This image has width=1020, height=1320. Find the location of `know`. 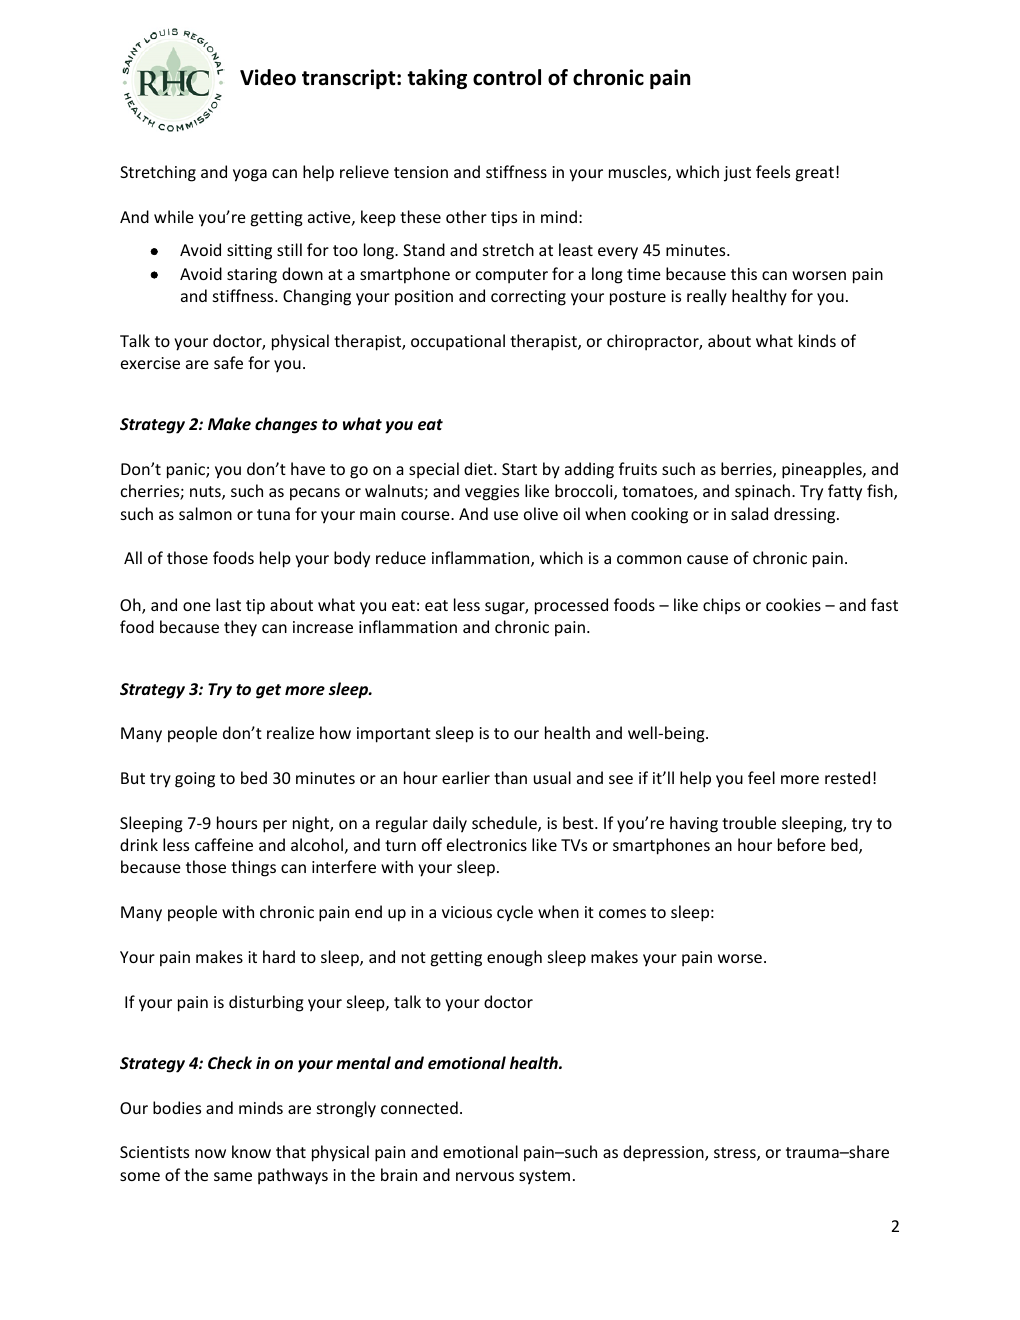

know is located at coordinates (251, 1151).
